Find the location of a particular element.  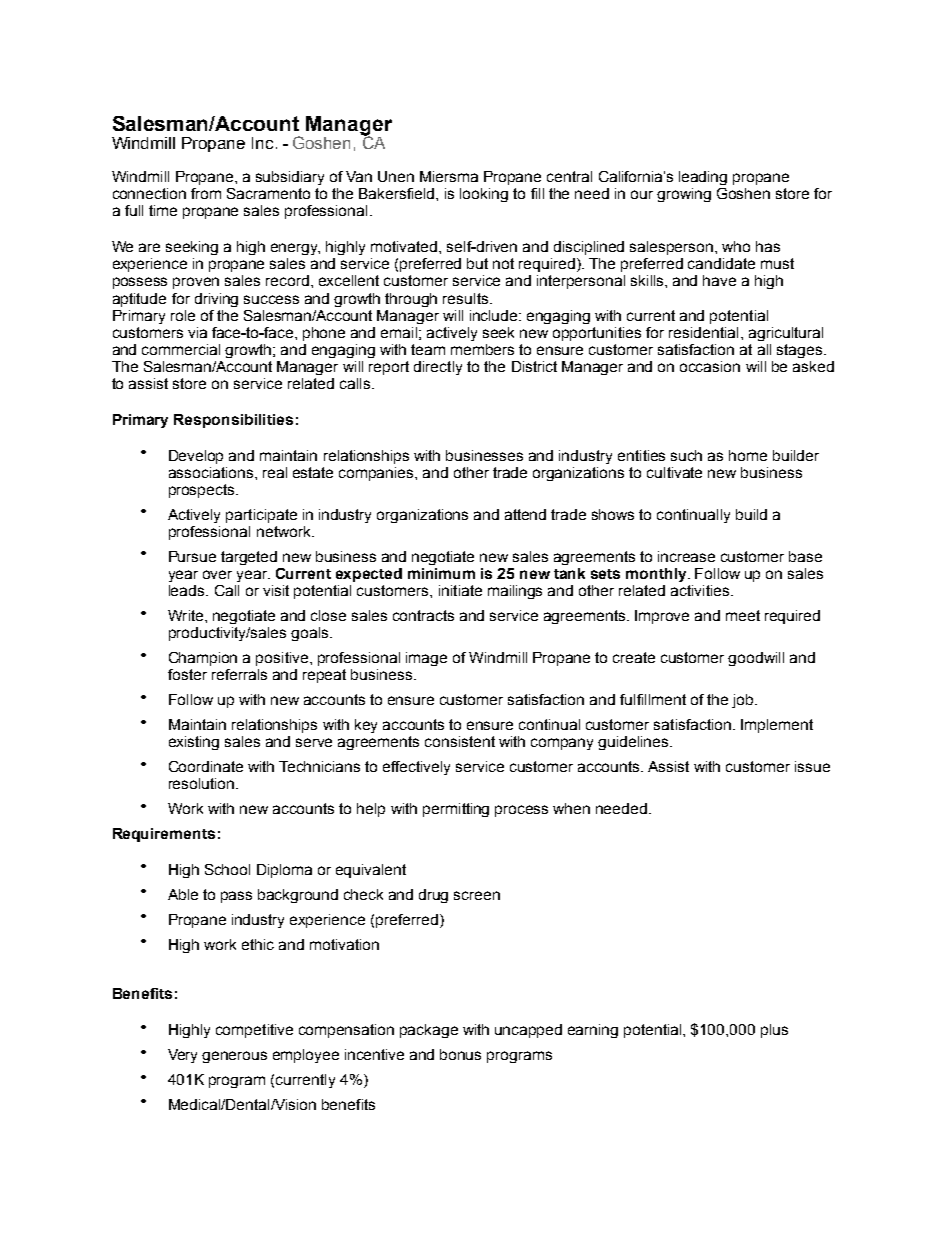

competitive is located at coordinates (254, 1031).
